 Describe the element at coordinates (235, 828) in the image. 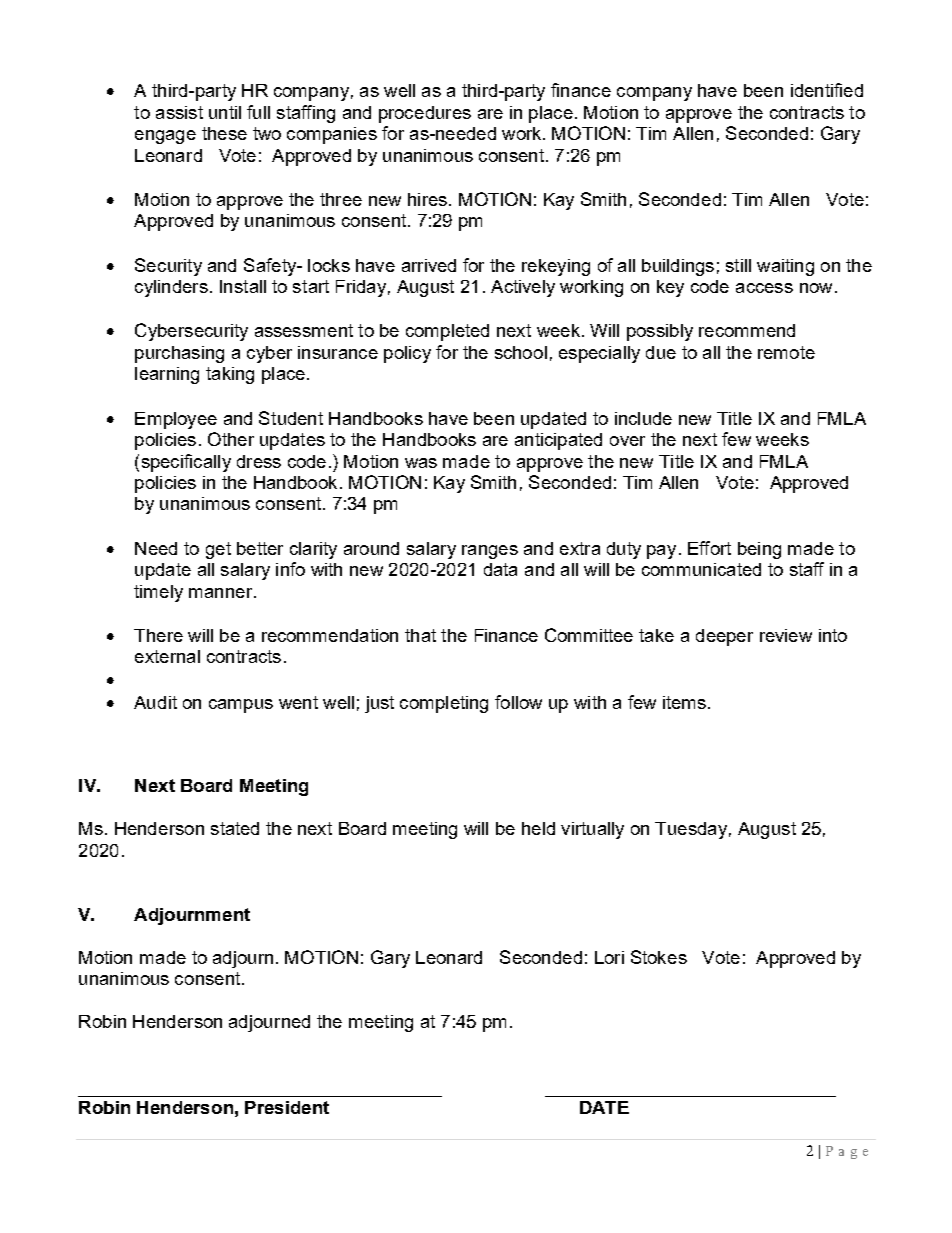

I see `stated` at that location.
